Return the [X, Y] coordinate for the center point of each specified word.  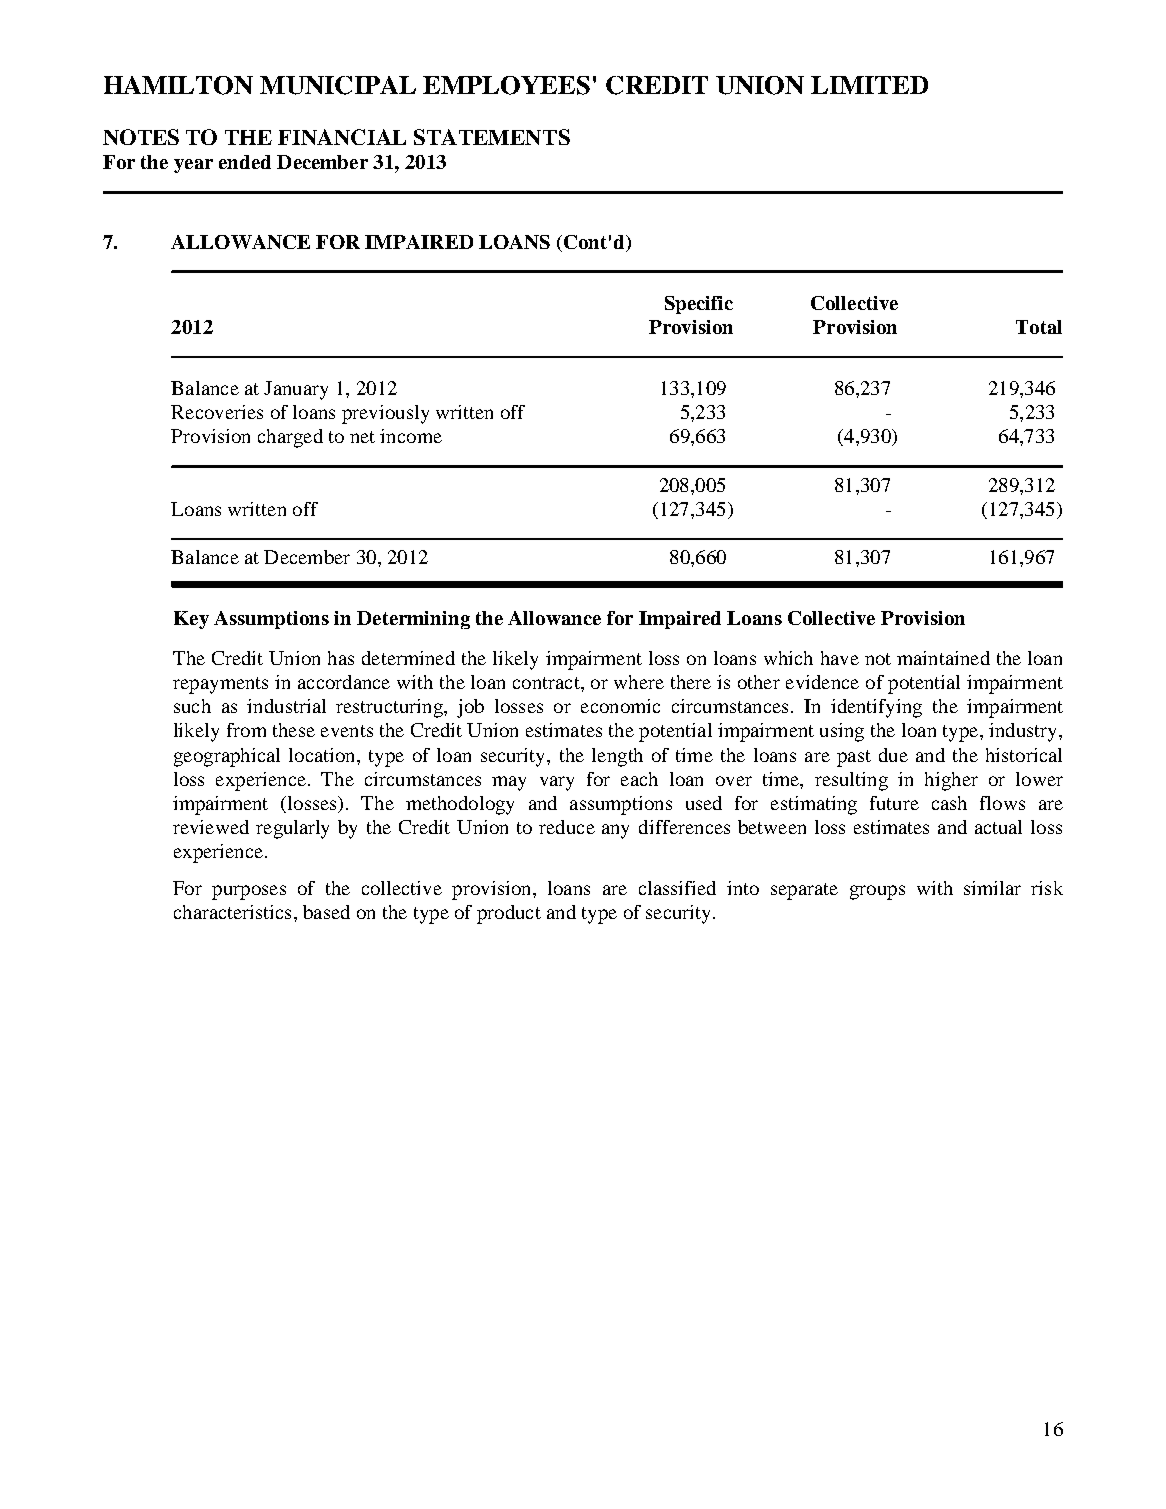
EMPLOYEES [506, 85]
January [296, 390]
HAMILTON [178, 85]
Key [191, 620]
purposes [249, 892]
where [639, 682]
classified [677, 888]
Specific [699, 305]
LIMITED [869, 85]
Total [1039, 327]
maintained [943, 658]
